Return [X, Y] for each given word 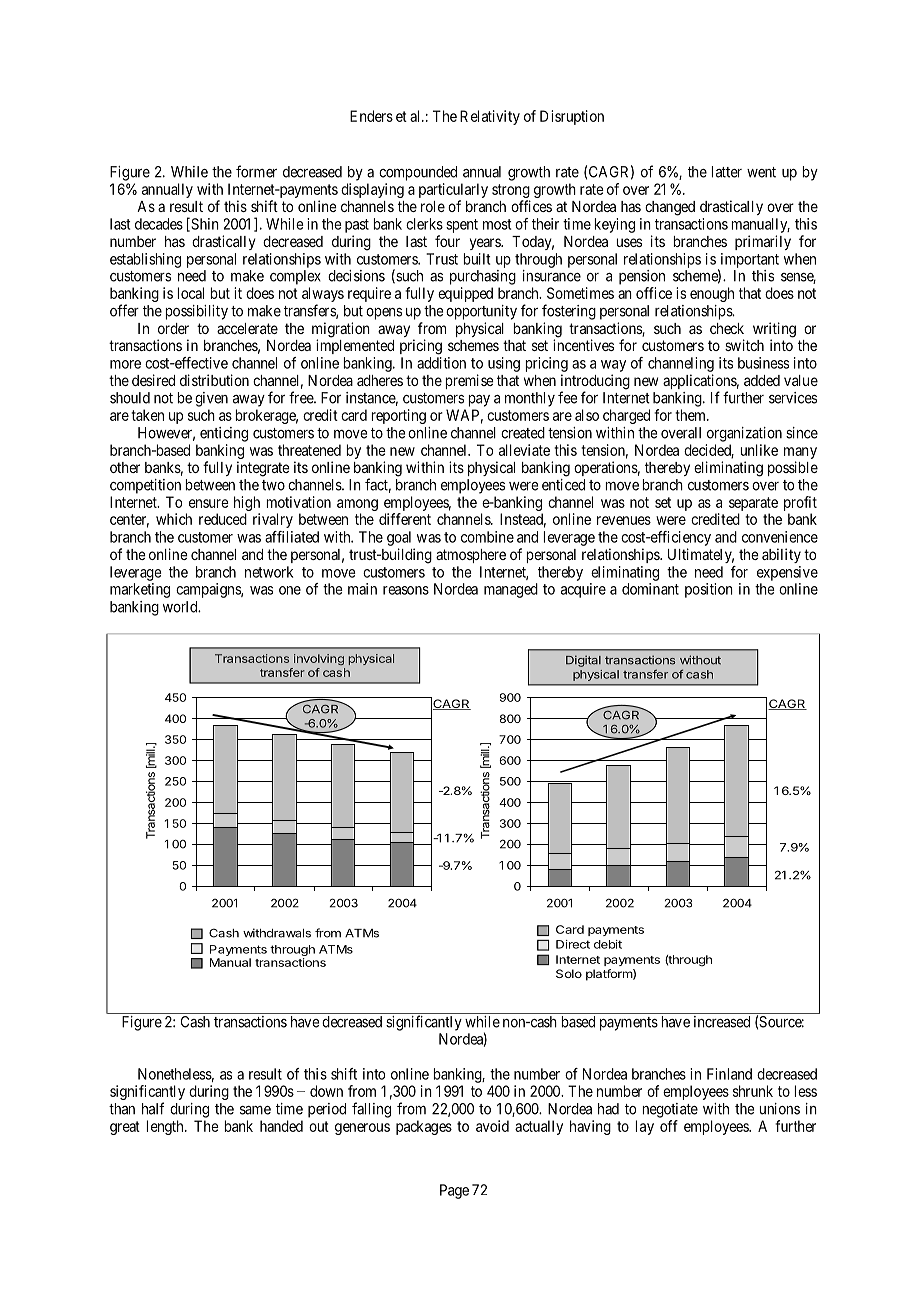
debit [608, 944]
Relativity [490, 117]
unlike [759, 450]
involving [319, 659]
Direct [573, 944]
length [166, 1127]
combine [487, 537]
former [256, 171]
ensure [209, 503]
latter [726, 172]
